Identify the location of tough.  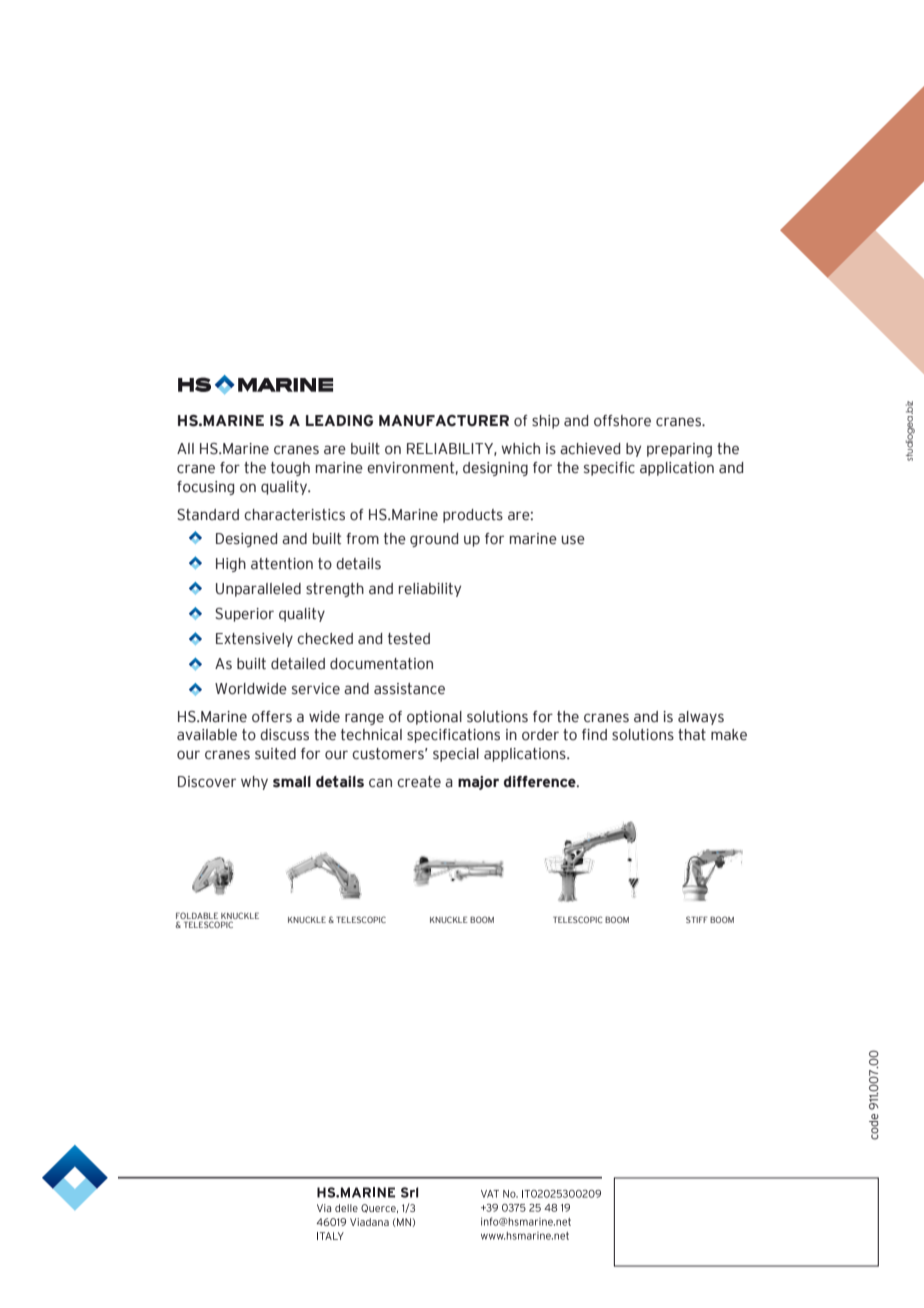
(290, 469).
